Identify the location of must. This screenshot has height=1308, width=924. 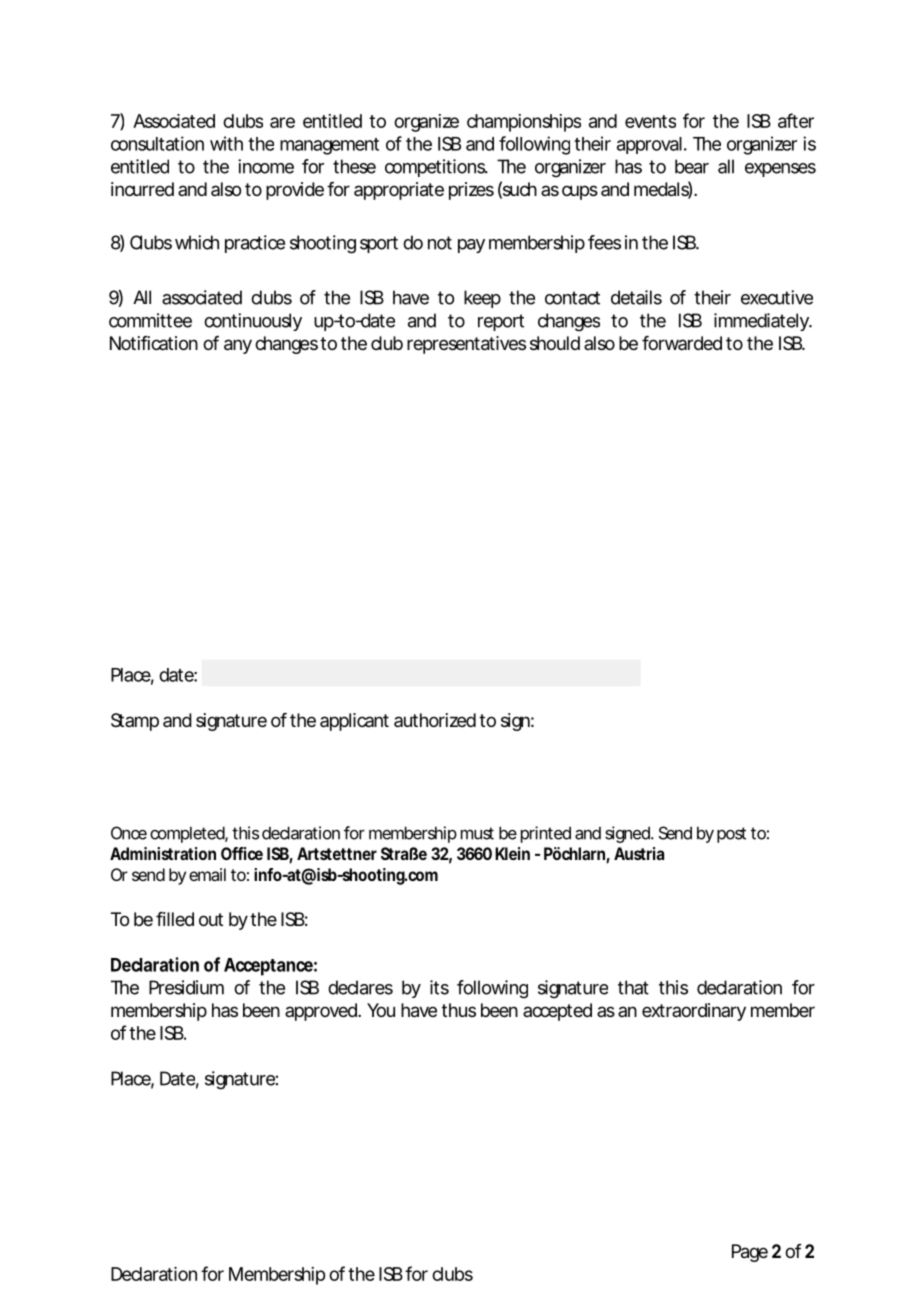
(477, 833).
